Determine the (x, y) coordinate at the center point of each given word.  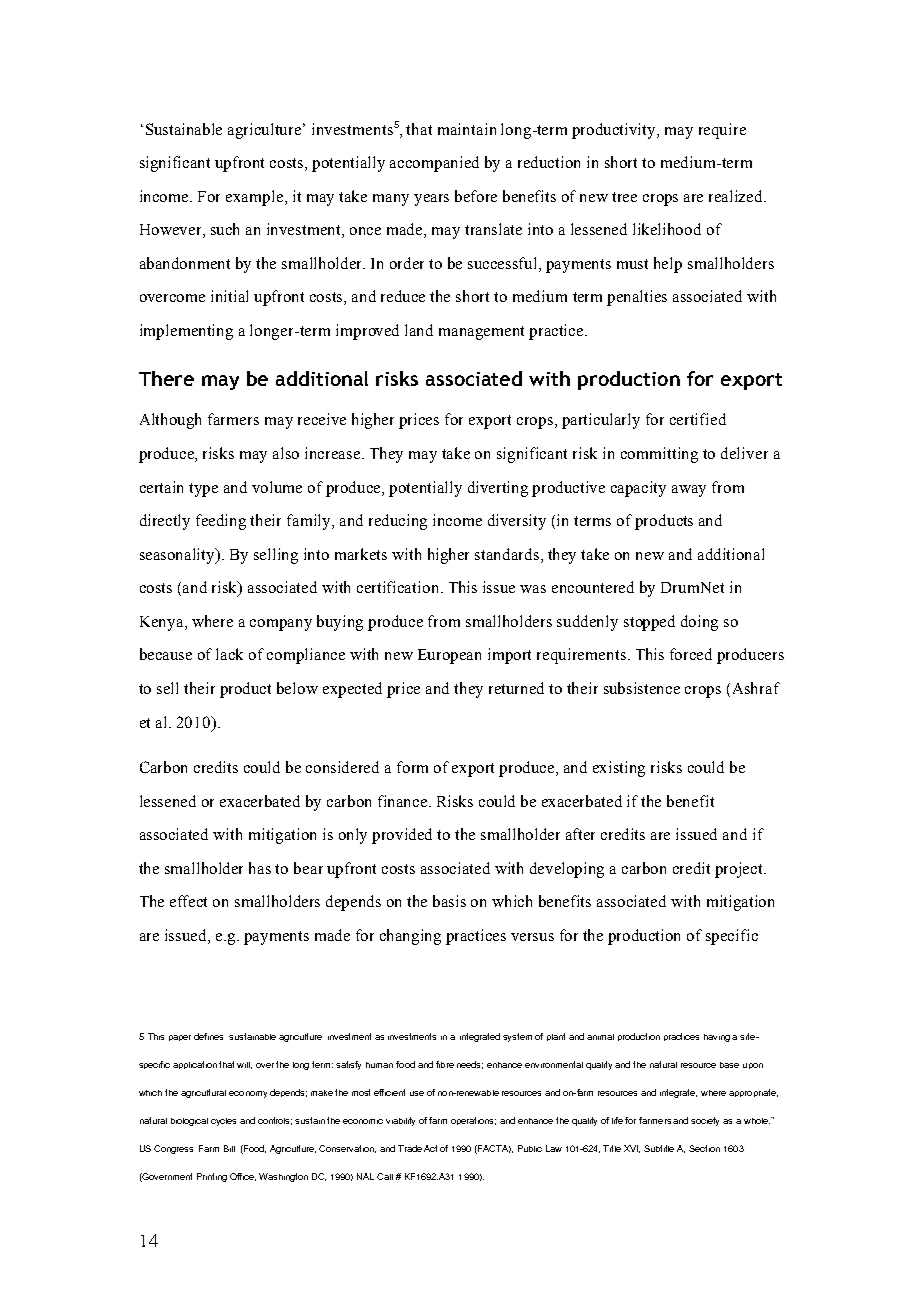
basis (449, 901)
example (256, 198)
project (740, 870)
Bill (229, 1148)
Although (170, 421)
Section (704, 1148)
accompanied (434, 164)
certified (698, 419)
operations (473, 1121)
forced (691, 654)
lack (229, 654)
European (449, 656)
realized (737, 196)
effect (188, 901)
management (481, 333)
